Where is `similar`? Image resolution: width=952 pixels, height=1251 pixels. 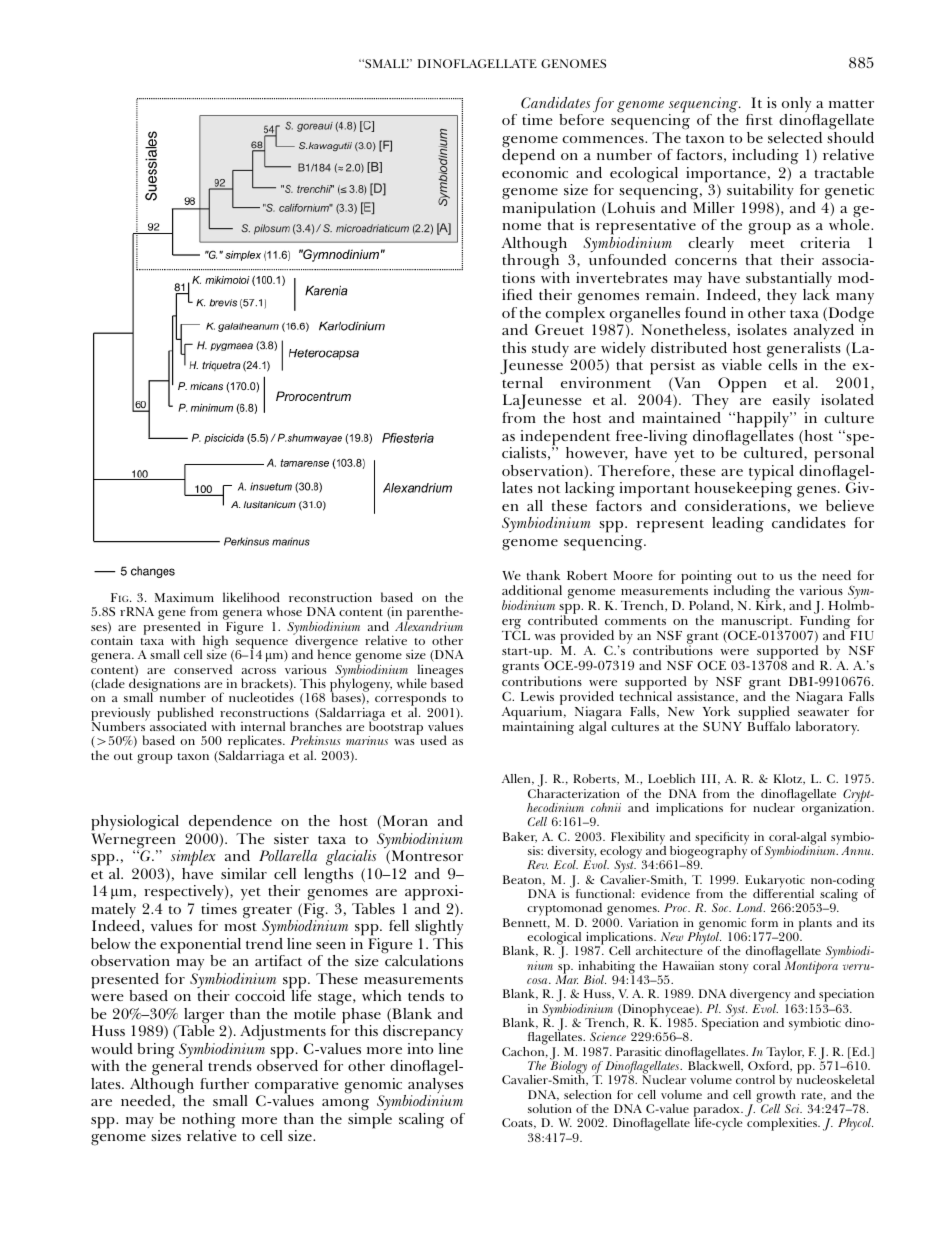 similar is located at coordinates (244, 873).
